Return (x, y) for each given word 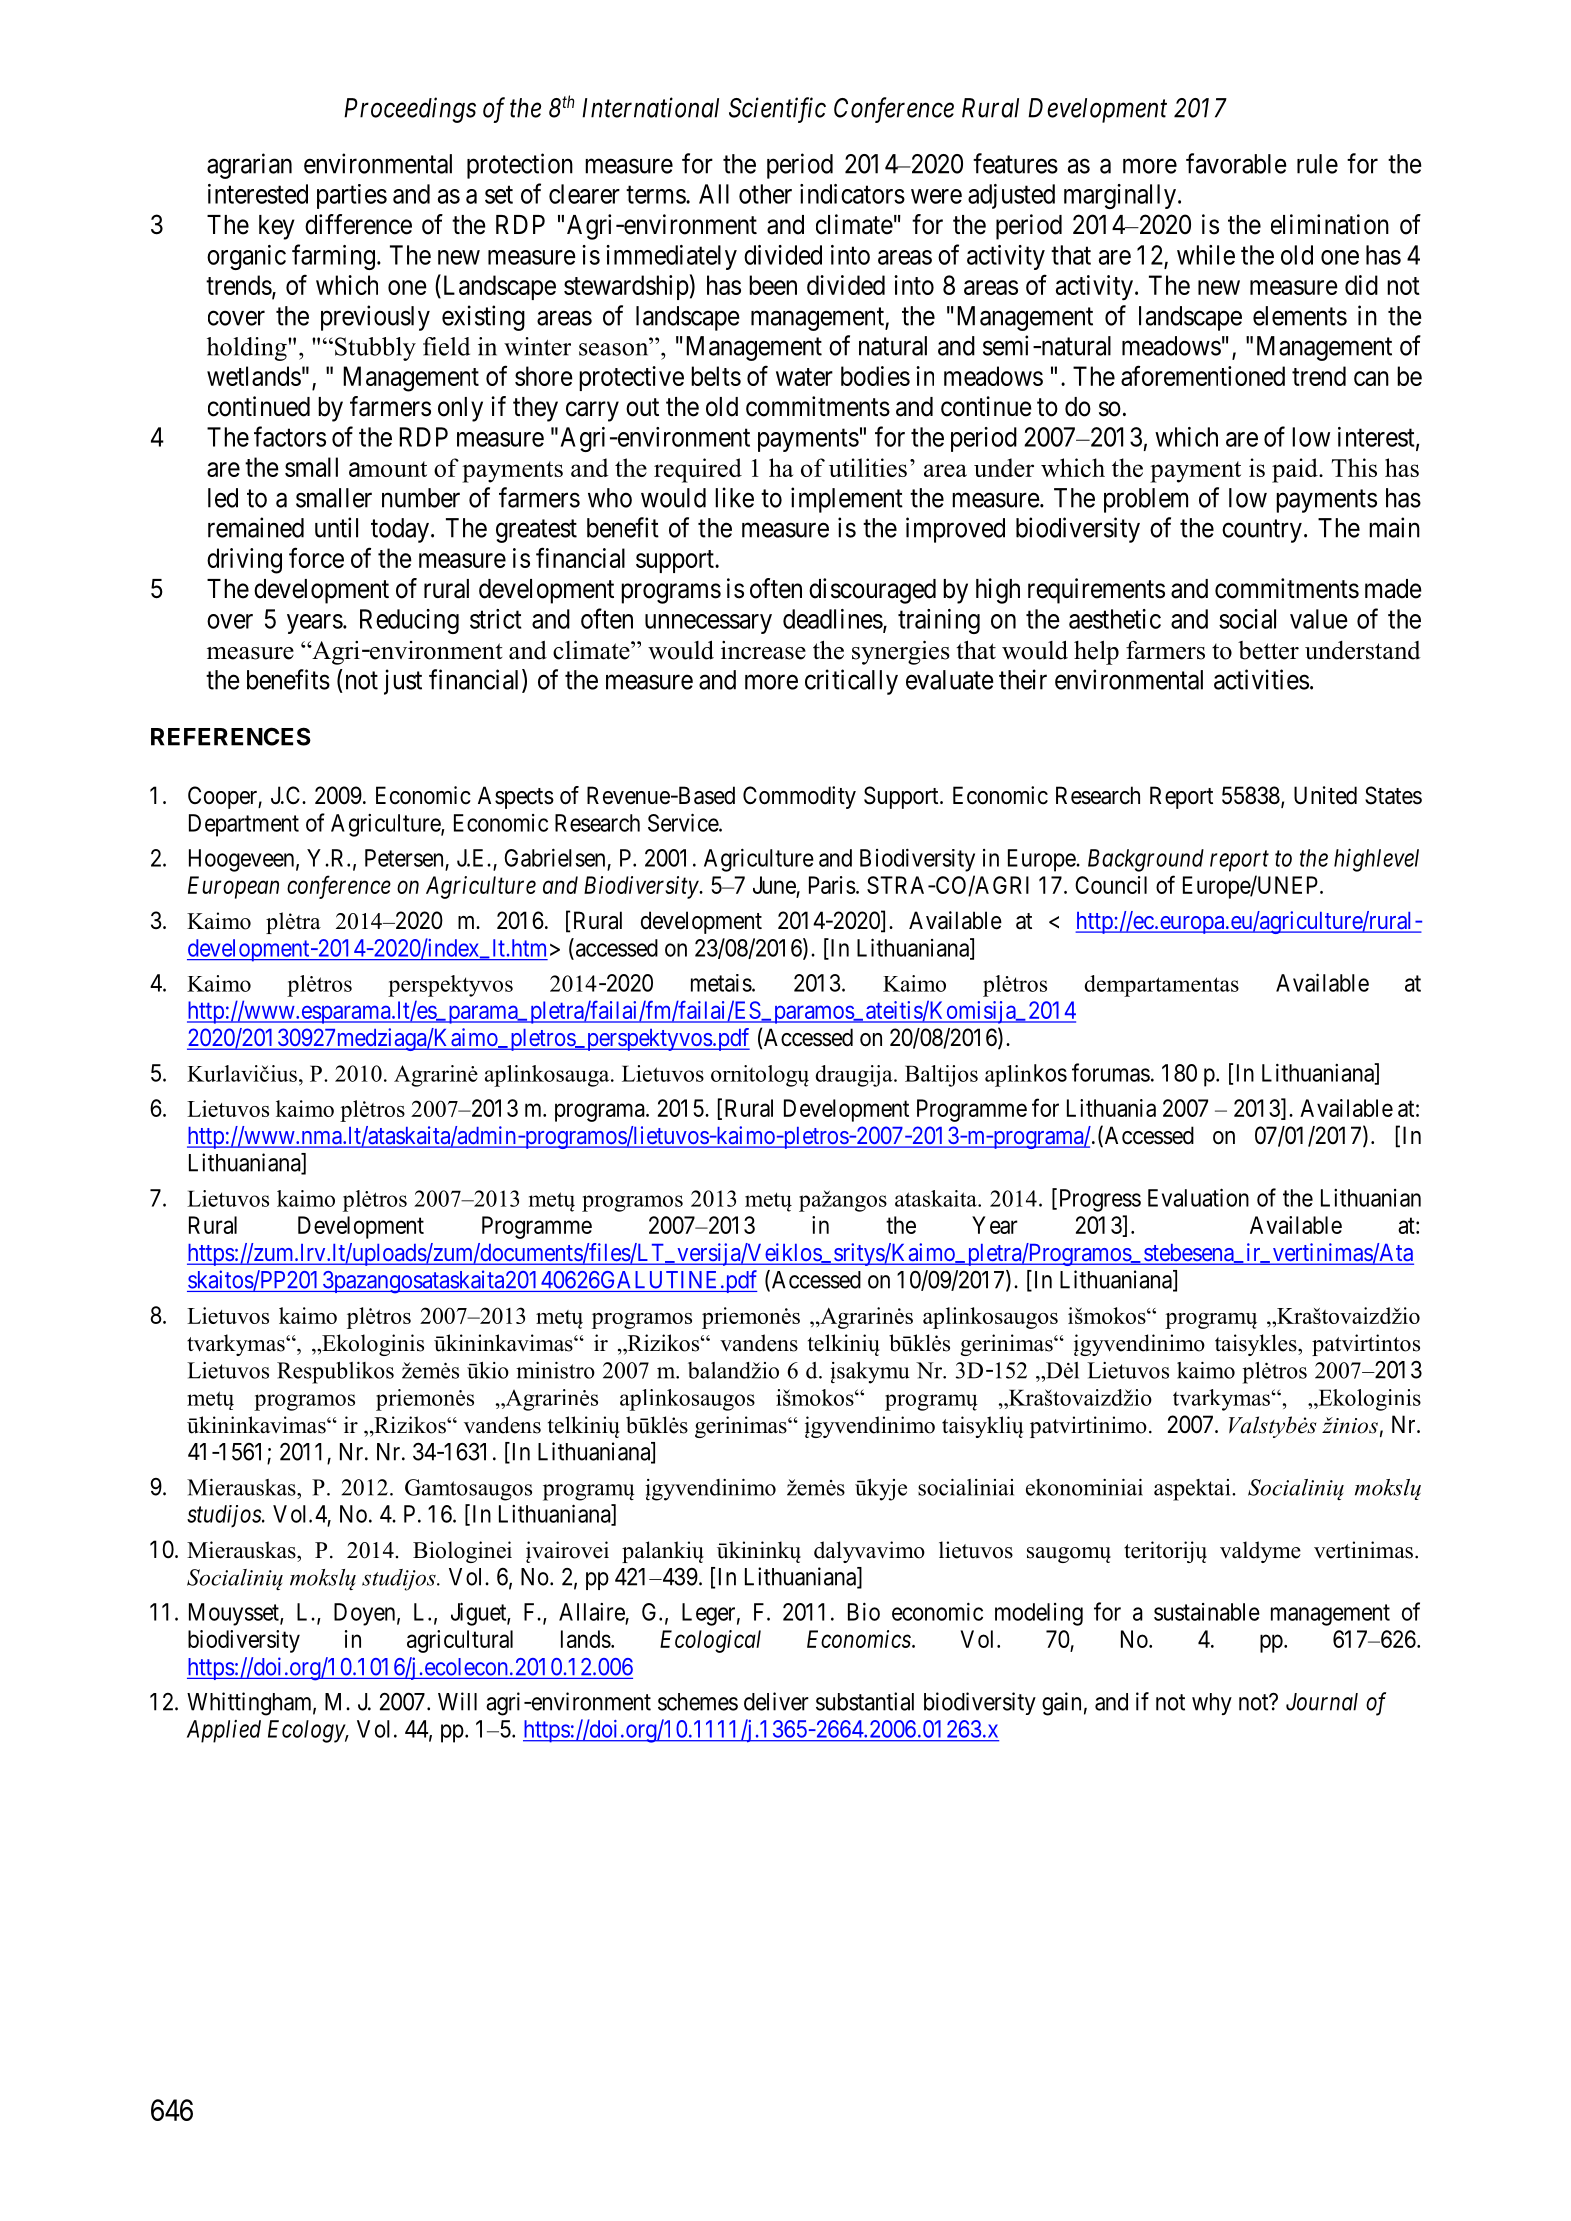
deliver (776, 1701)
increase (763, 650)
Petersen (404, 858)
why (1212, 1704)
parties (352, 196)
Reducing (409, 621)
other (765, 194)
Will (457, 1701)
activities (1261, 679)
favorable (1236, 163)
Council (1111, 885)
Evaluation (1198, 1197)
